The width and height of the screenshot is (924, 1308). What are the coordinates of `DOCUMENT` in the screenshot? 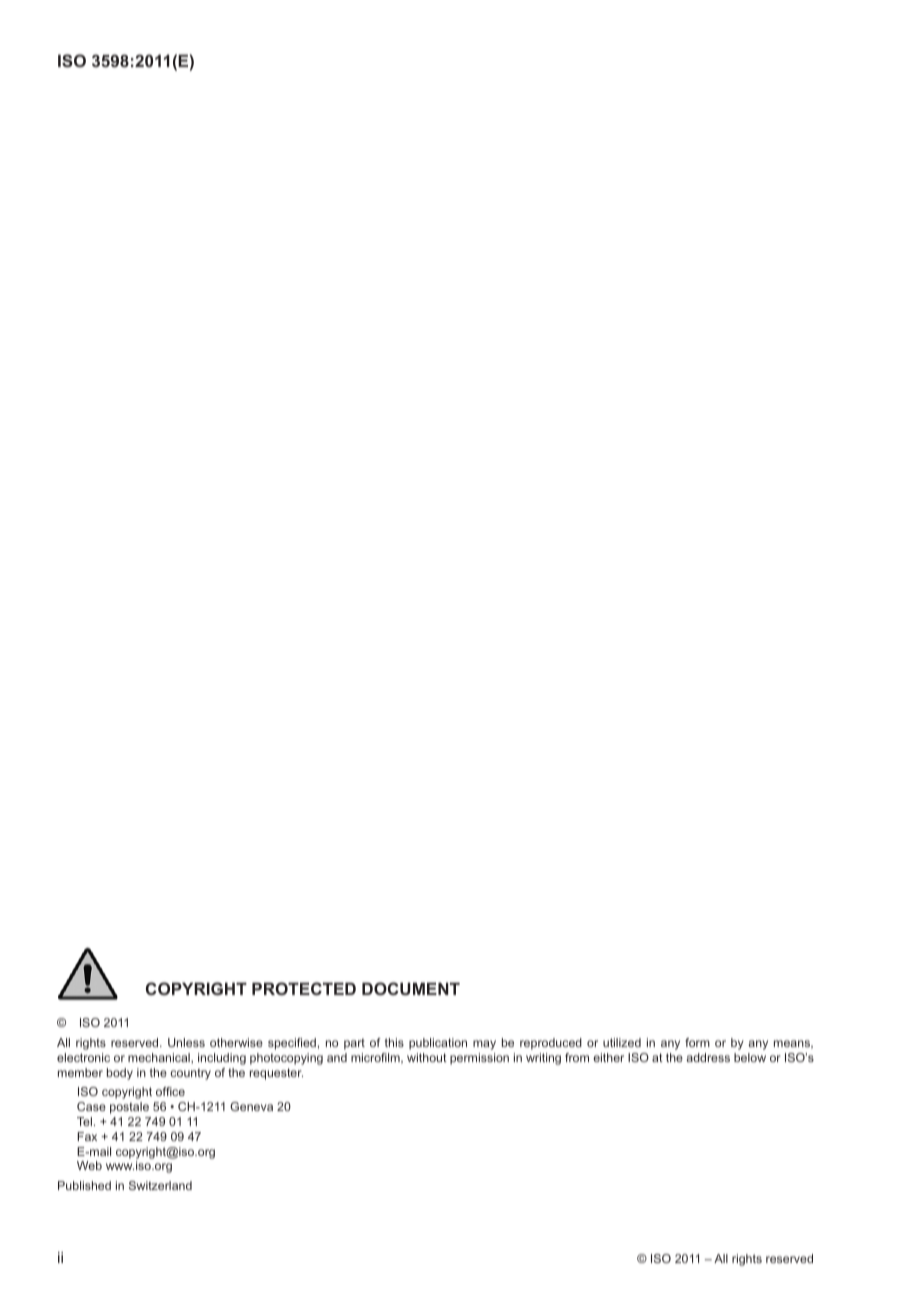 It's located at (411, 988).
